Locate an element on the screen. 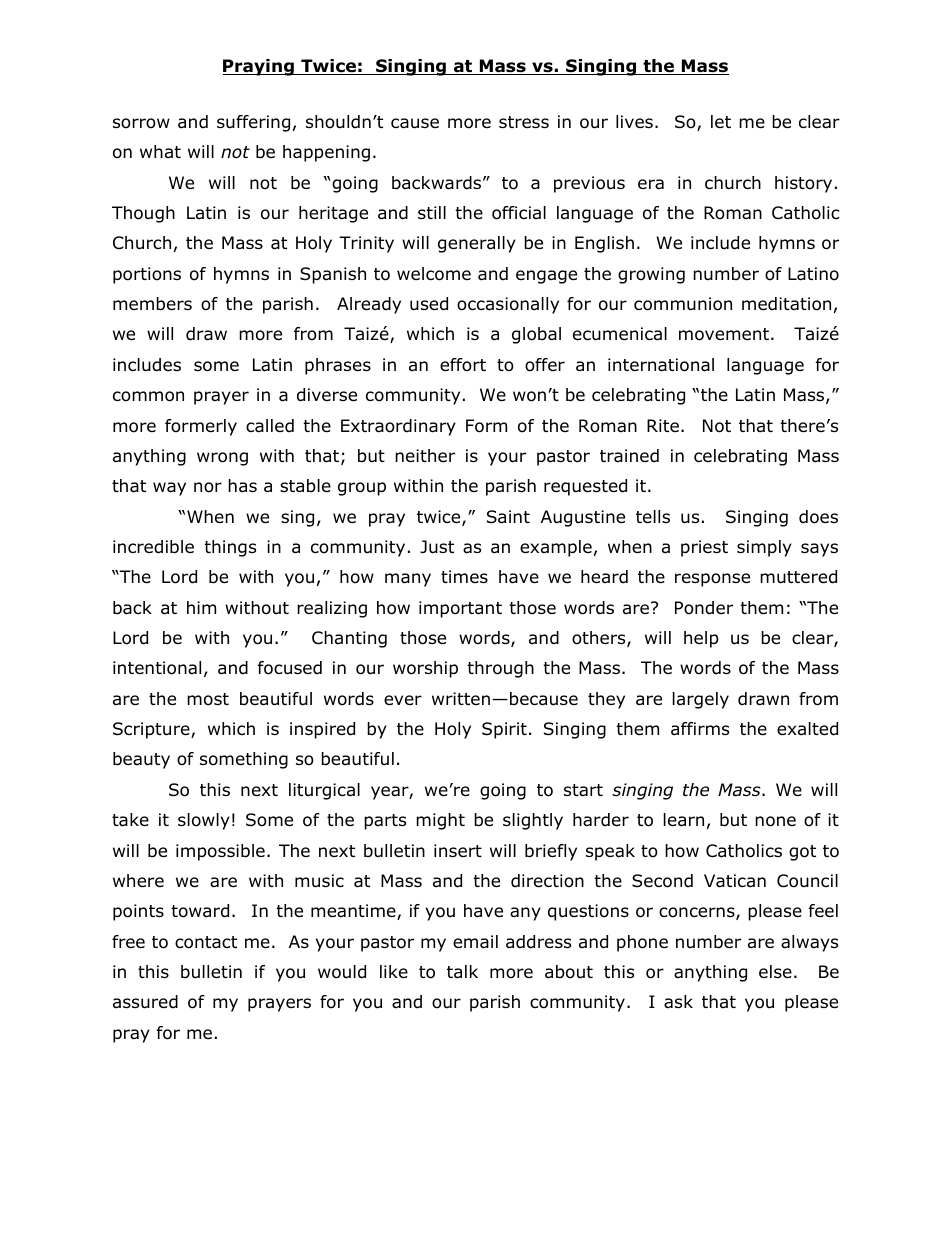 The width and height of the screenshot is (952, 1233). what is located at coordinates (160, 151).
